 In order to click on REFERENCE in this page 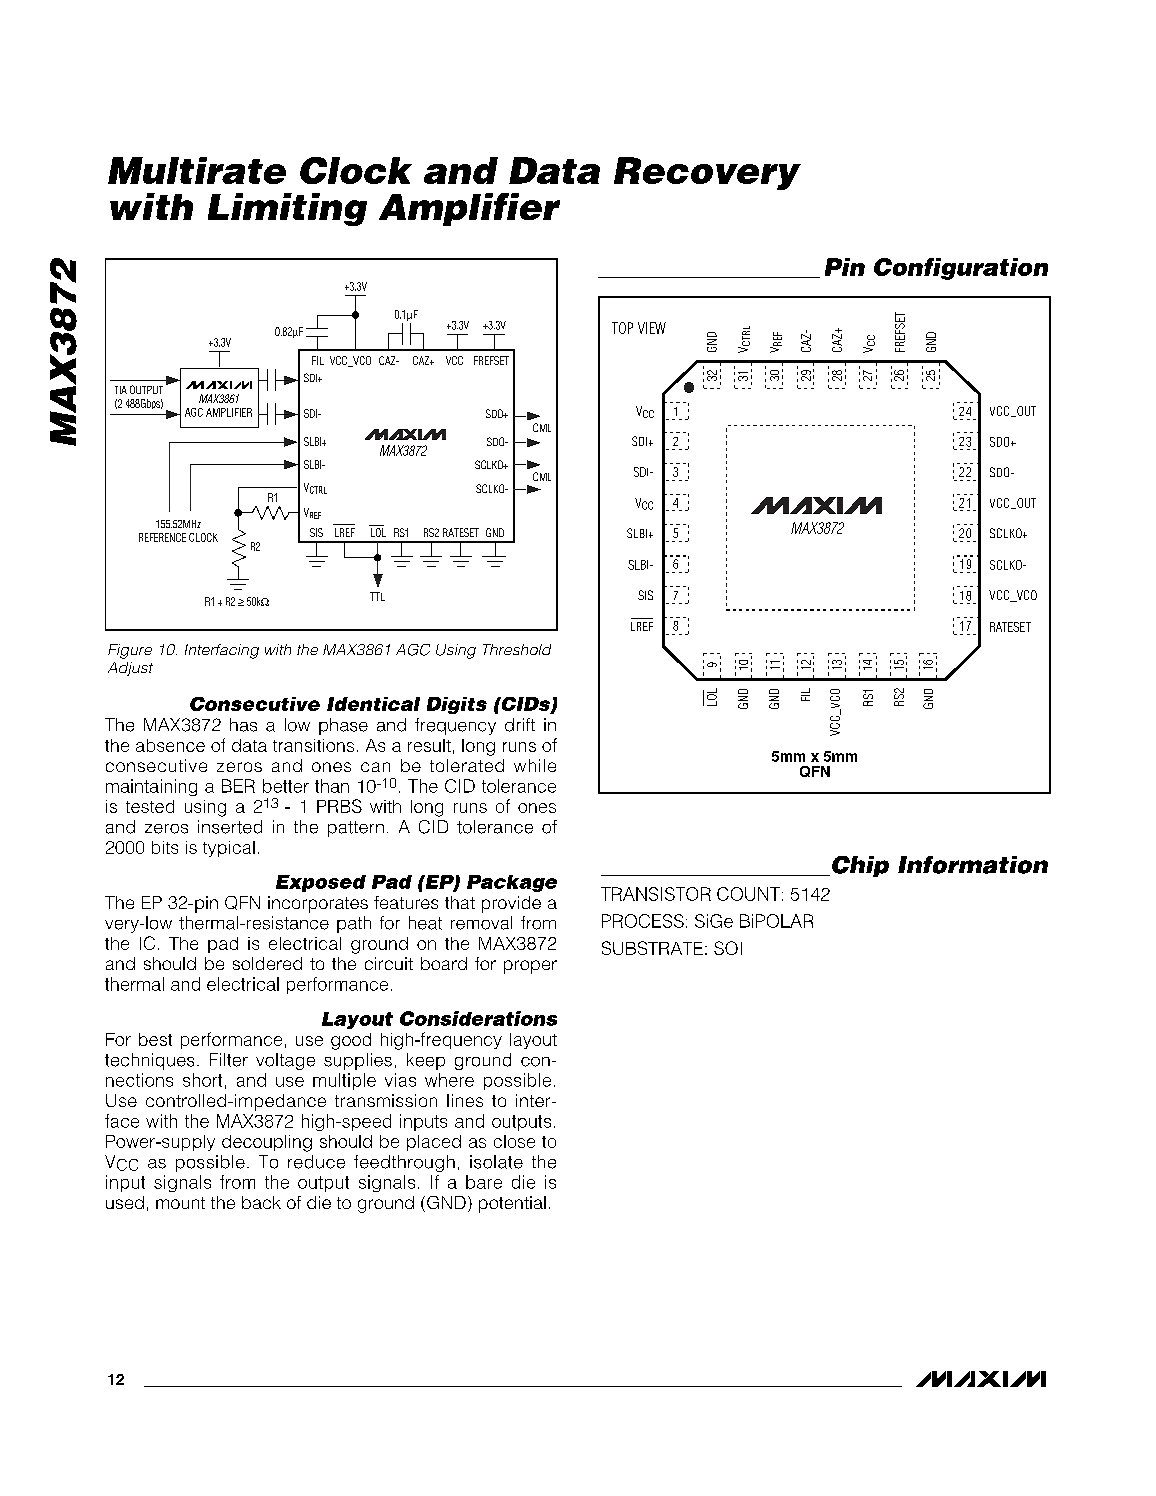, I will do `click(162, 537)`.
